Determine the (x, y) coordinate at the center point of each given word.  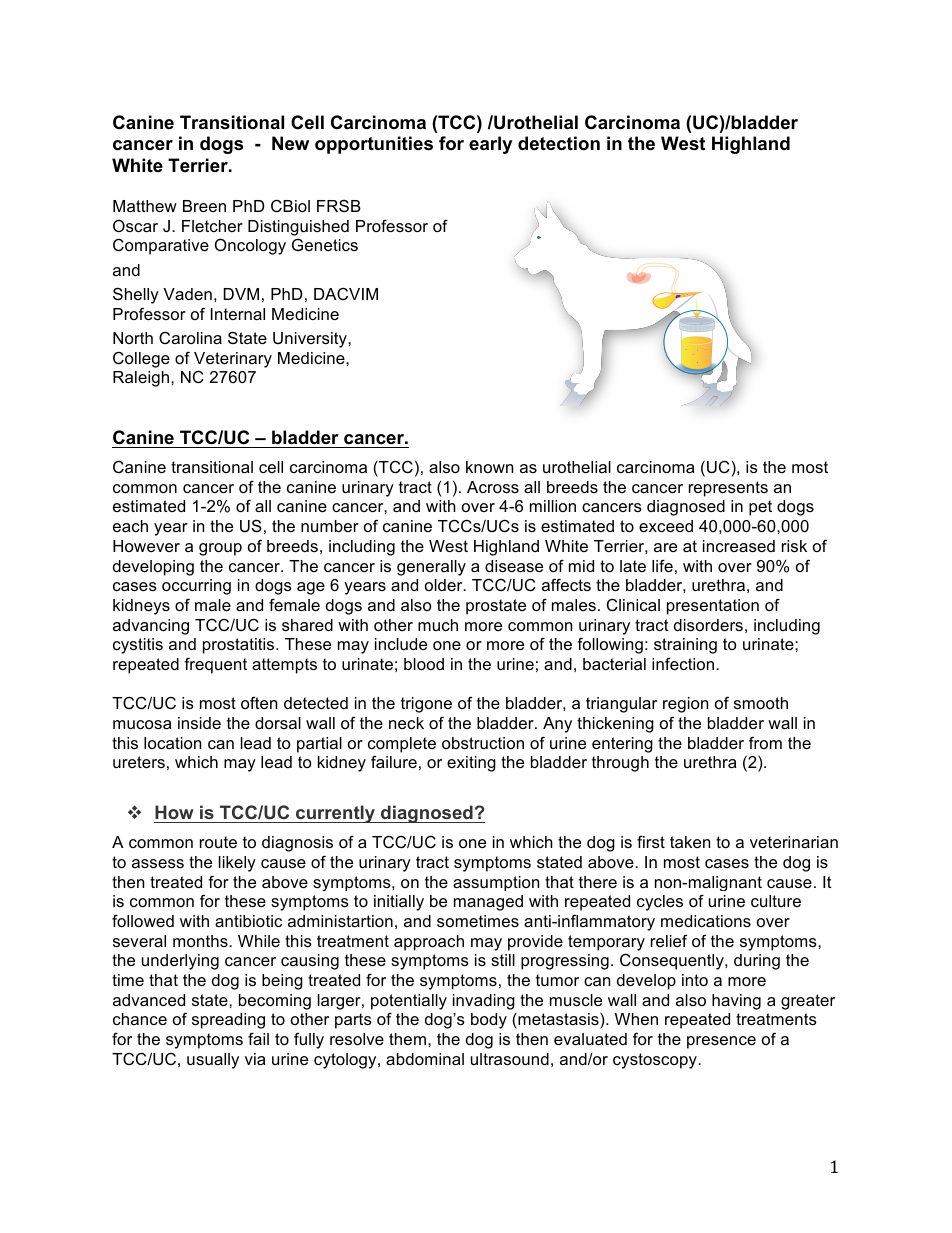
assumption (496, 883)
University (311, 340)
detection (559, 143)
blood (424, 664)
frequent (215, 665)
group (220, 549)
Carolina (190, 338)
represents (728, 489)
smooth (761, 703)
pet (760, 508)
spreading (228, 1021)
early (490, 145)
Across (493, 487)
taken (690, 842)
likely (237, 864)
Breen (204, 206)
